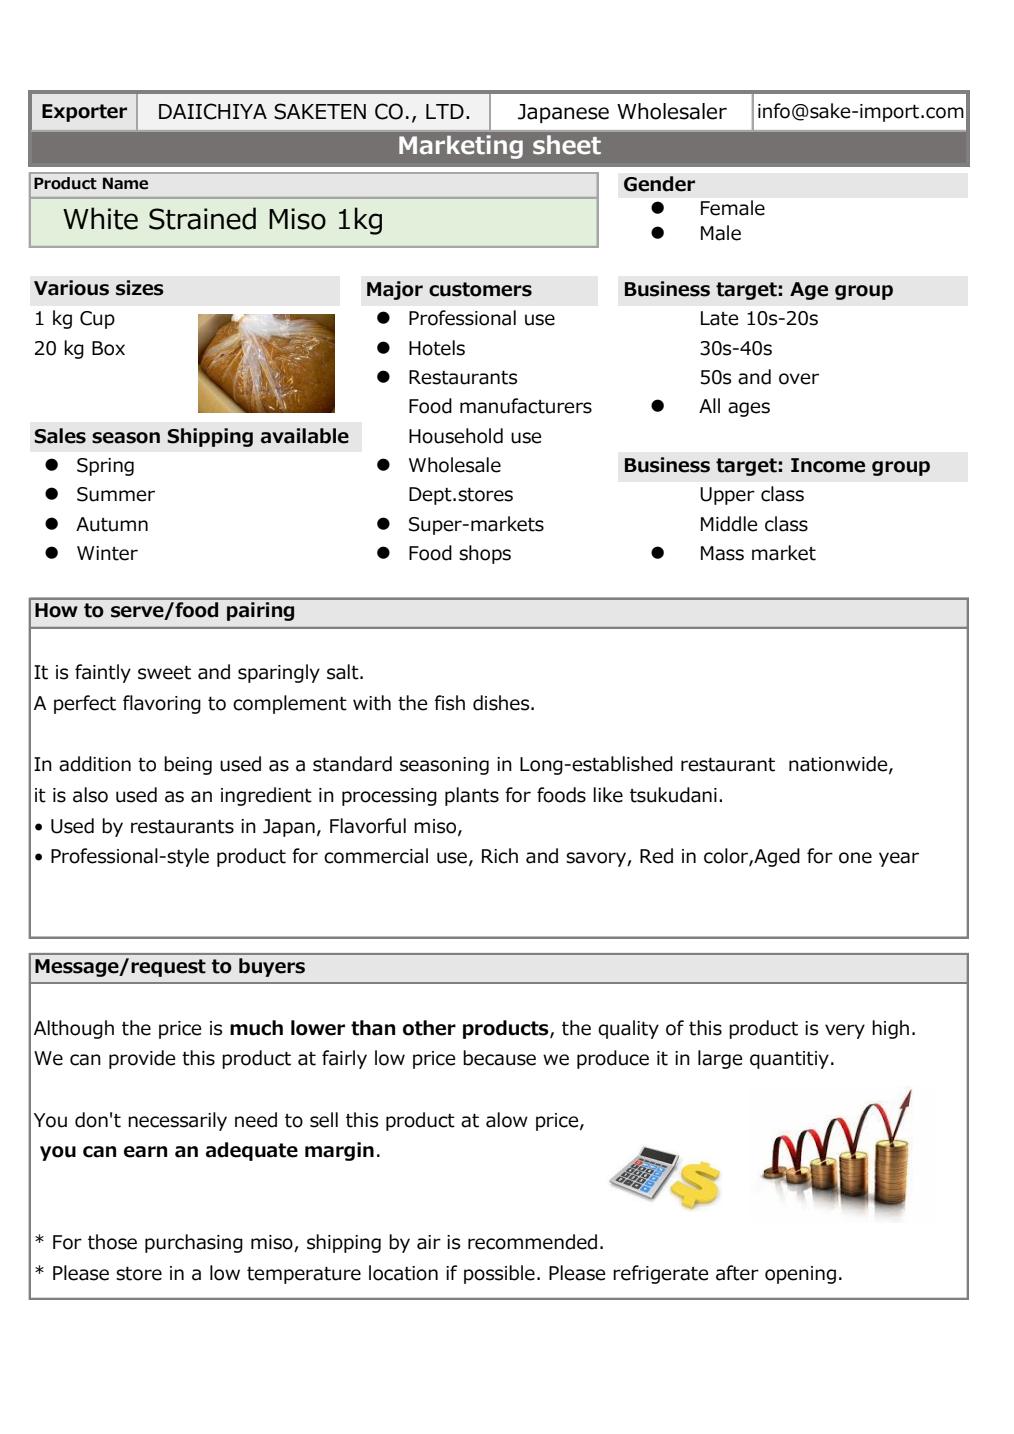 Image resolution: width=1014 pixels, height=1434 pixels. I want to click on possible, so click(499, 1274).
